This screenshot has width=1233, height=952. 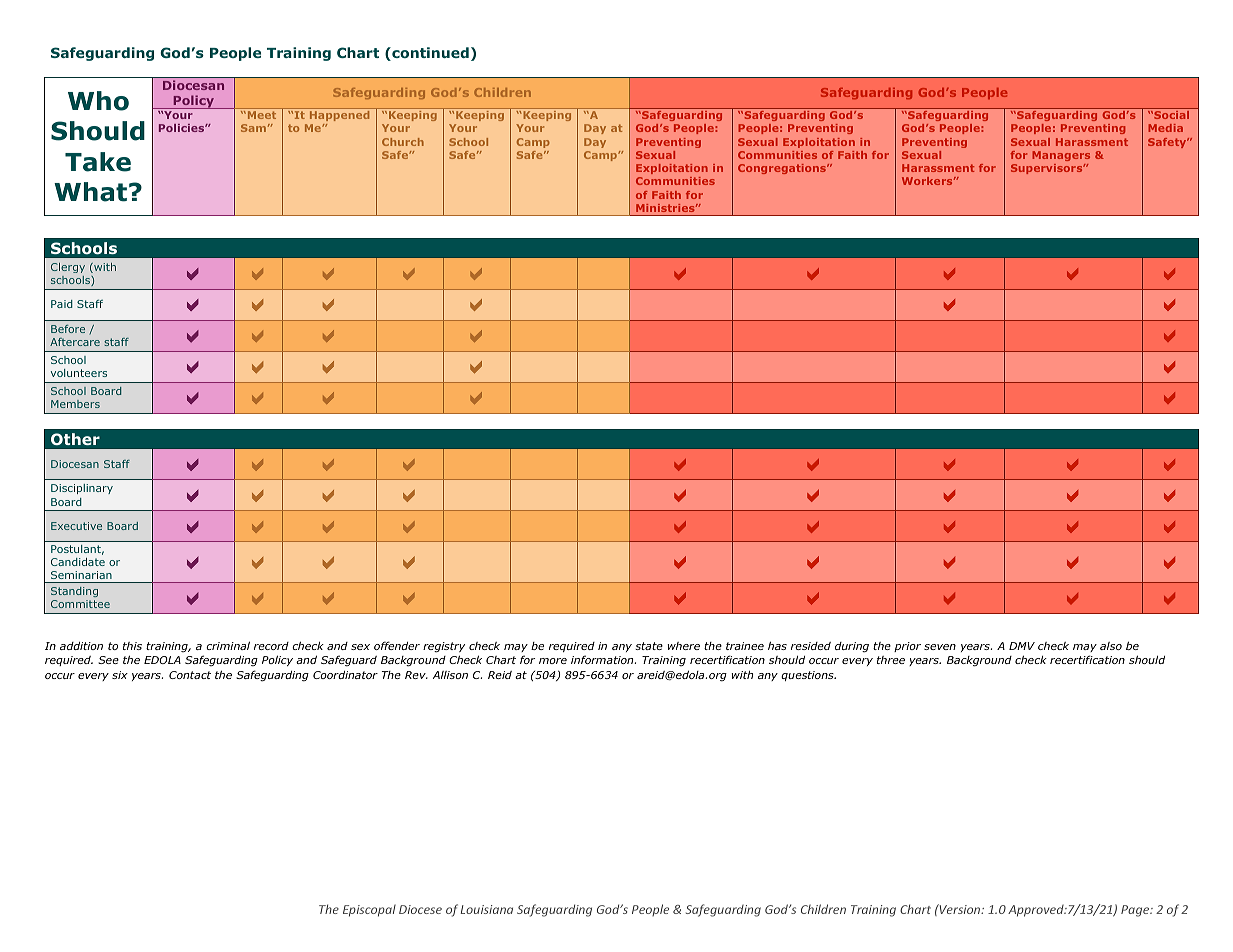 What do you see at coordinates (82, 489) in the screenshot?
I see `Disciplinary` at bounding box center [82, 489].
